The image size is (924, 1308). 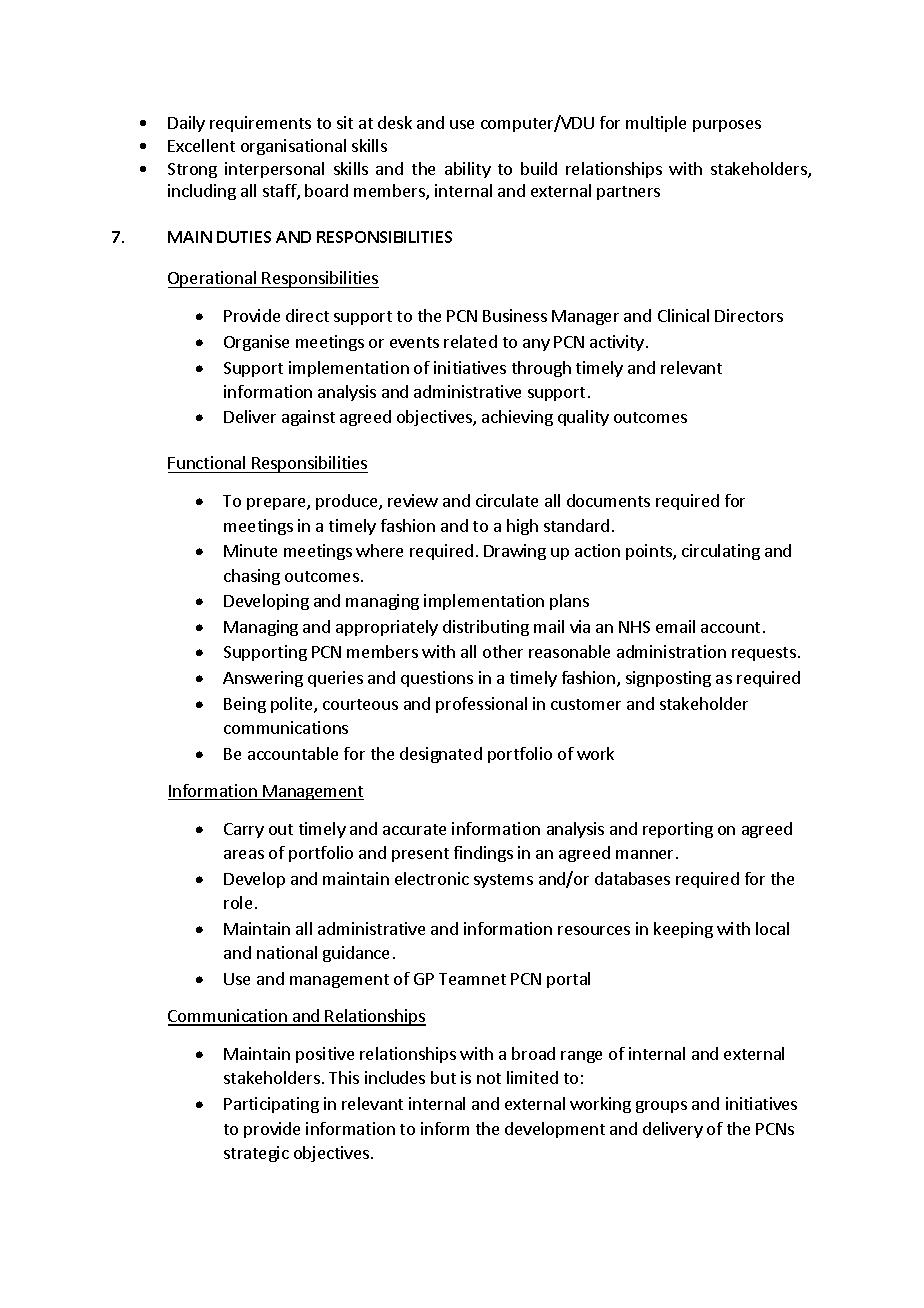 What do you see at coordinates (727, 126) in the screenshot?
I see `purposes` at bounding box center [727, 126].
